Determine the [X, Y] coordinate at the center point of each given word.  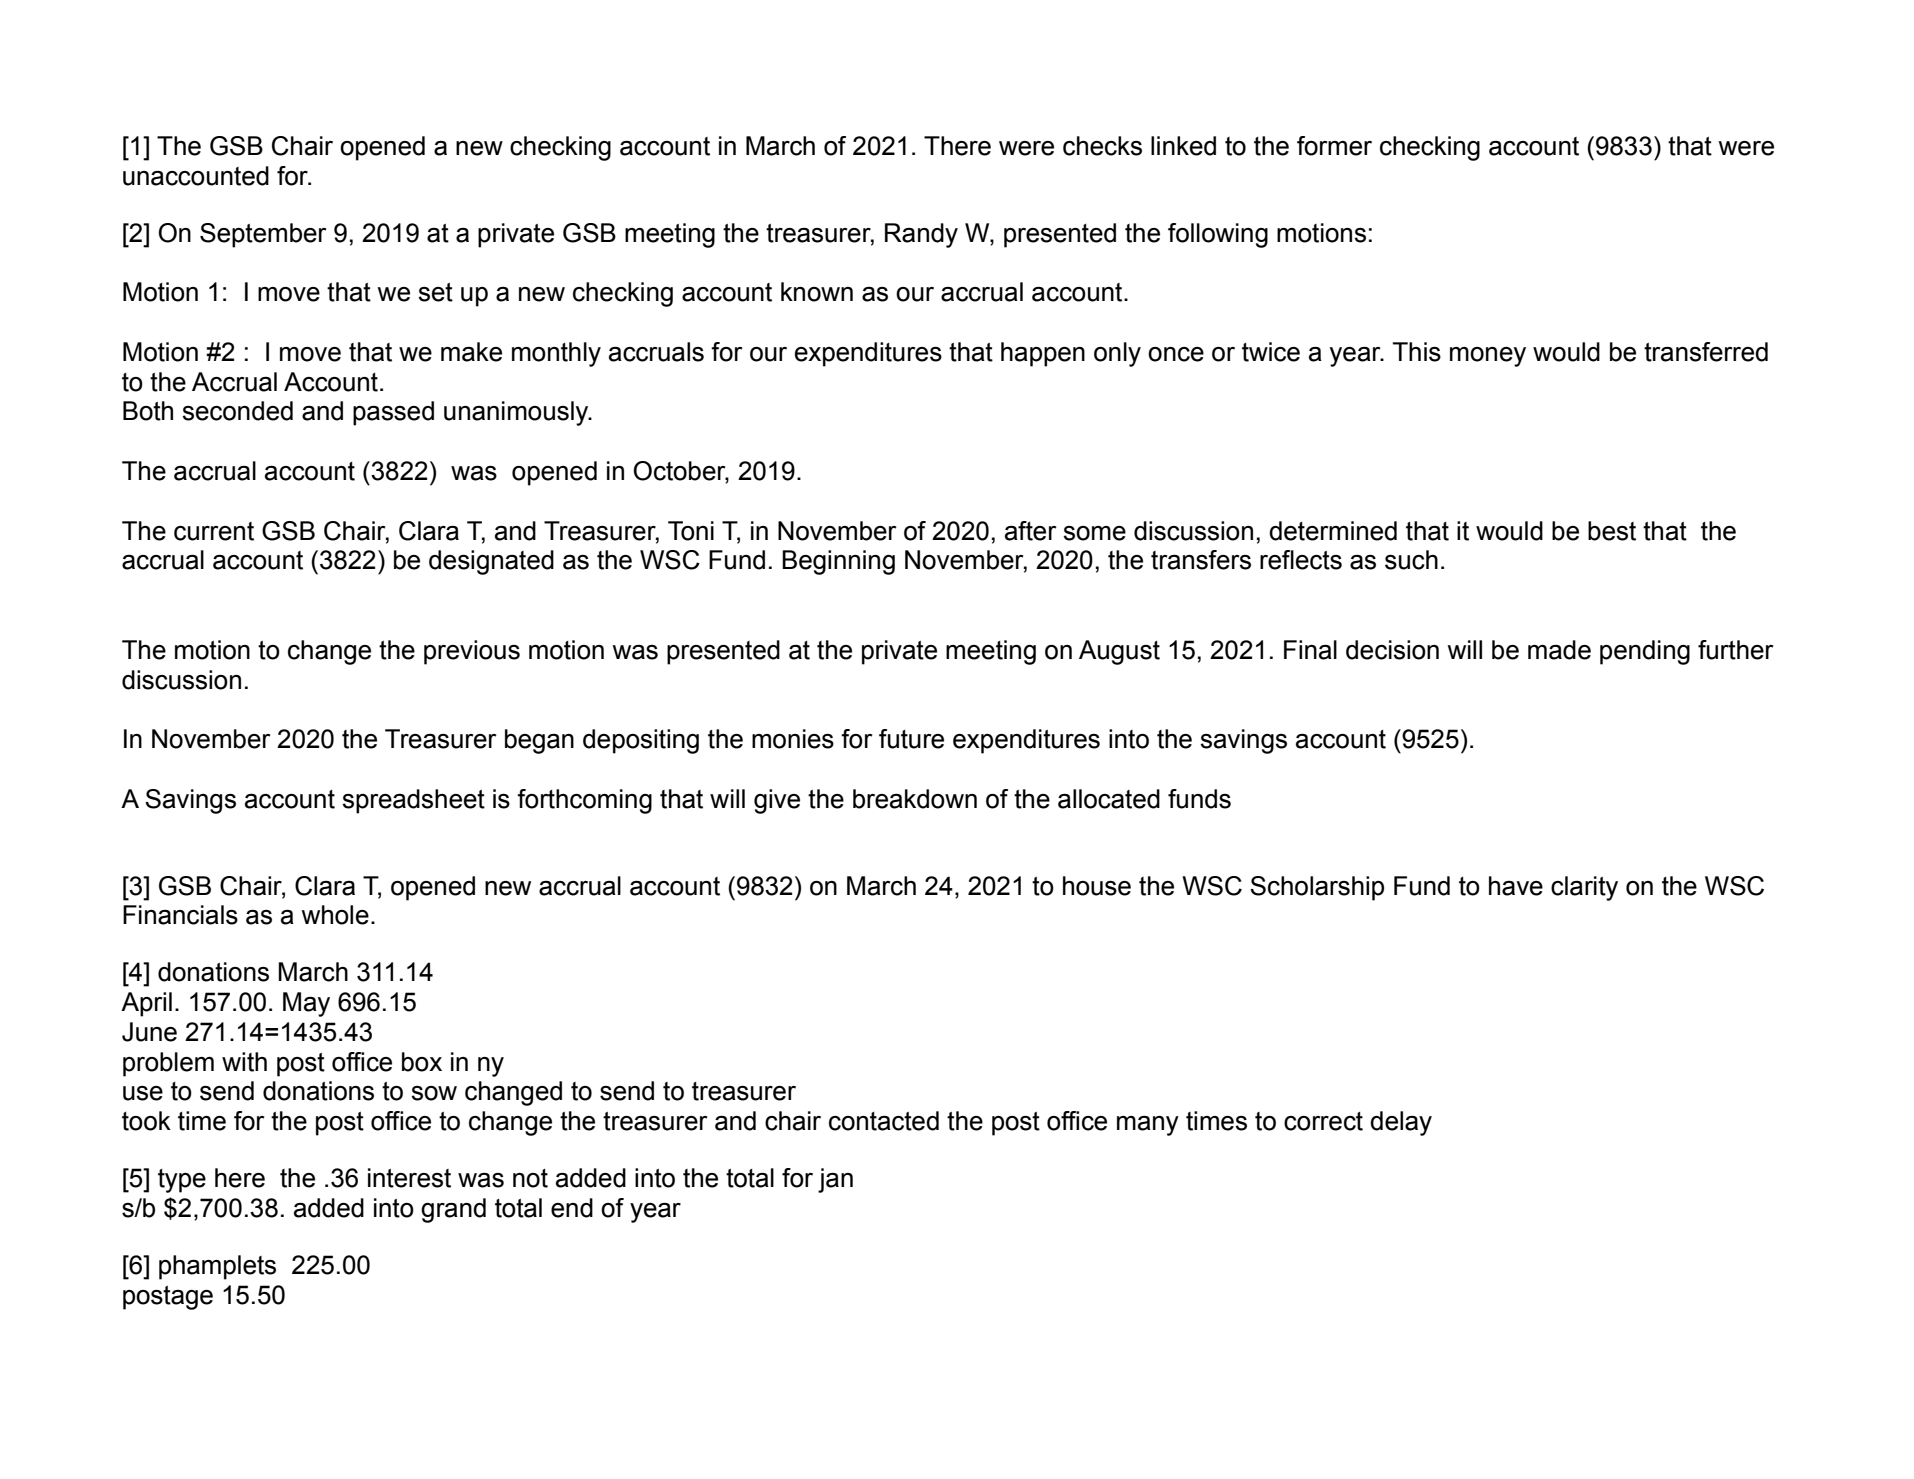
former [1334, 146]
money [1488, 357]
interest [409, 1178]
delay [1401, 1123]
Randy [921, 235]
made [1559, 650]
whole [335, 915]
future [911, 739]
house [1097, 886]
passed [393, 413]
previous [472, 652]
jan [835, 1180]
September [263, 235]
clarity [1584, 888]
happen [1043, 354]
